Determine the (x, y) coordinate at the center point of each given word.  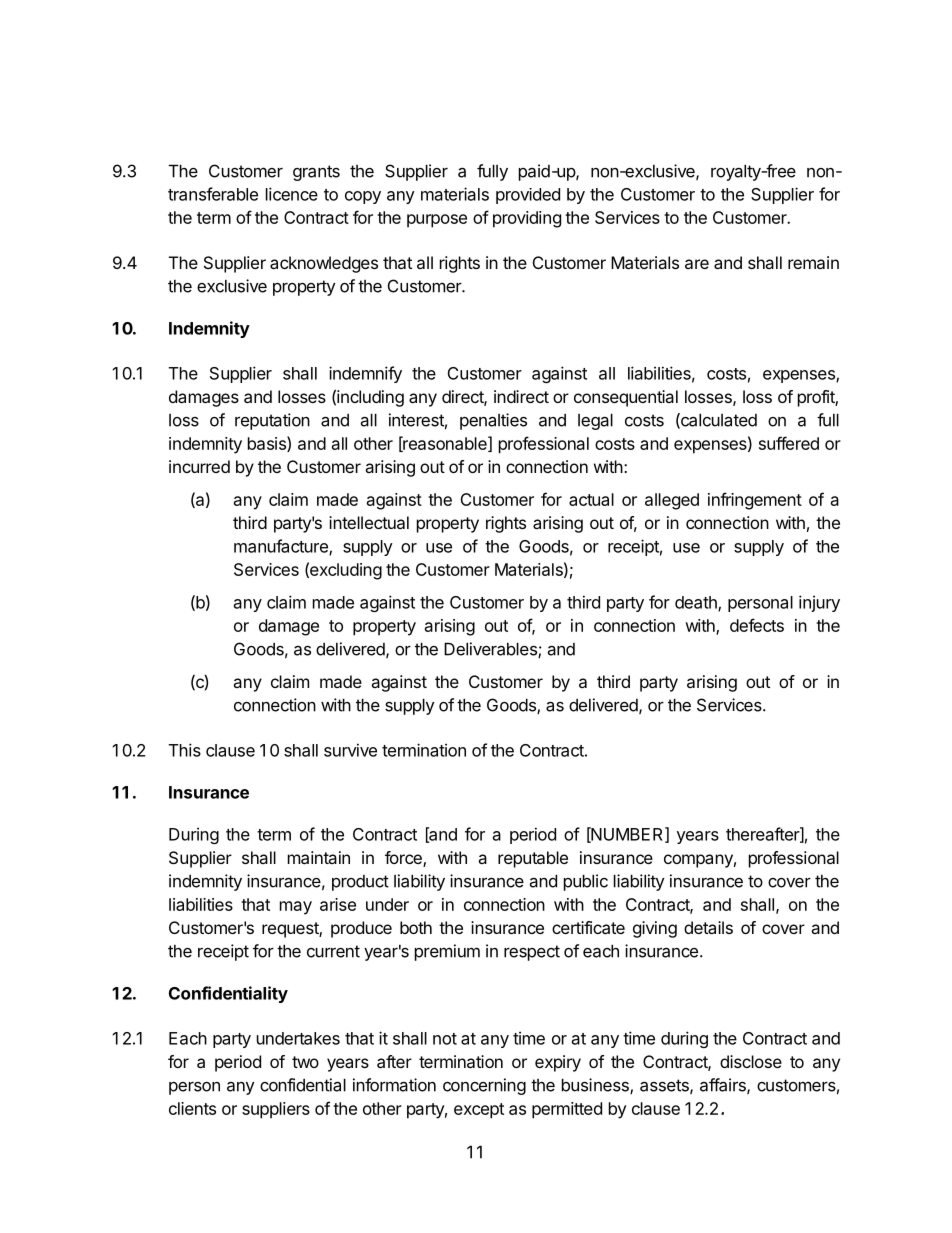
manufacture (282, 547)
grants (316, 173)
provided (528, 196)
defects (757, 625)
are (697, 264)
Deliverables (491, 650)
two (305, 1062)
